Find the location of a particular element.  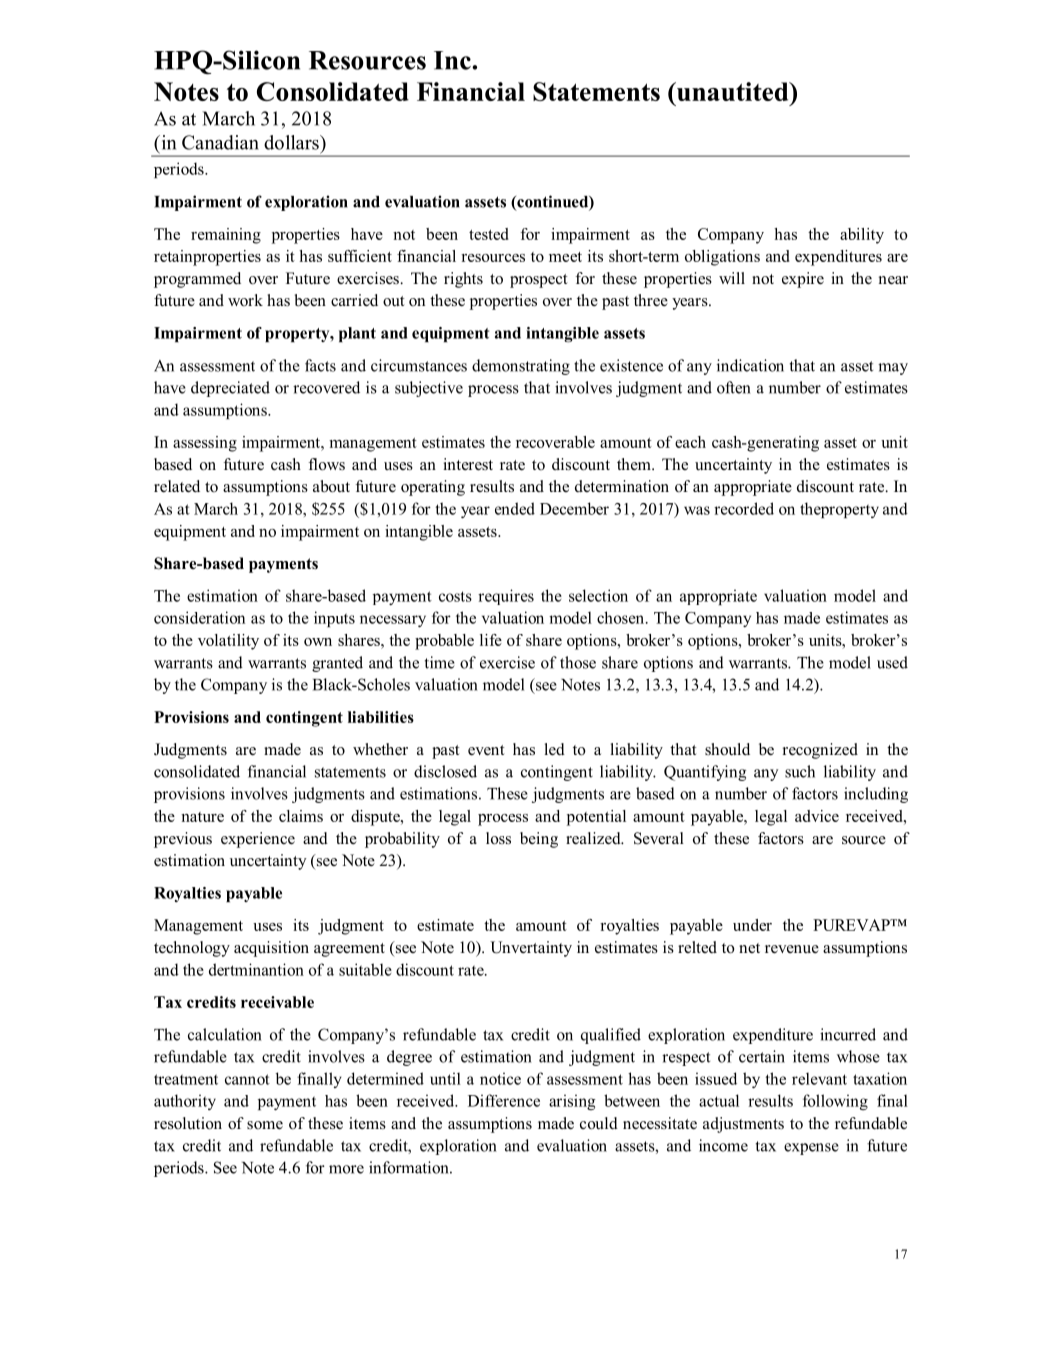

obligations is located at coordinates (722, 258).
